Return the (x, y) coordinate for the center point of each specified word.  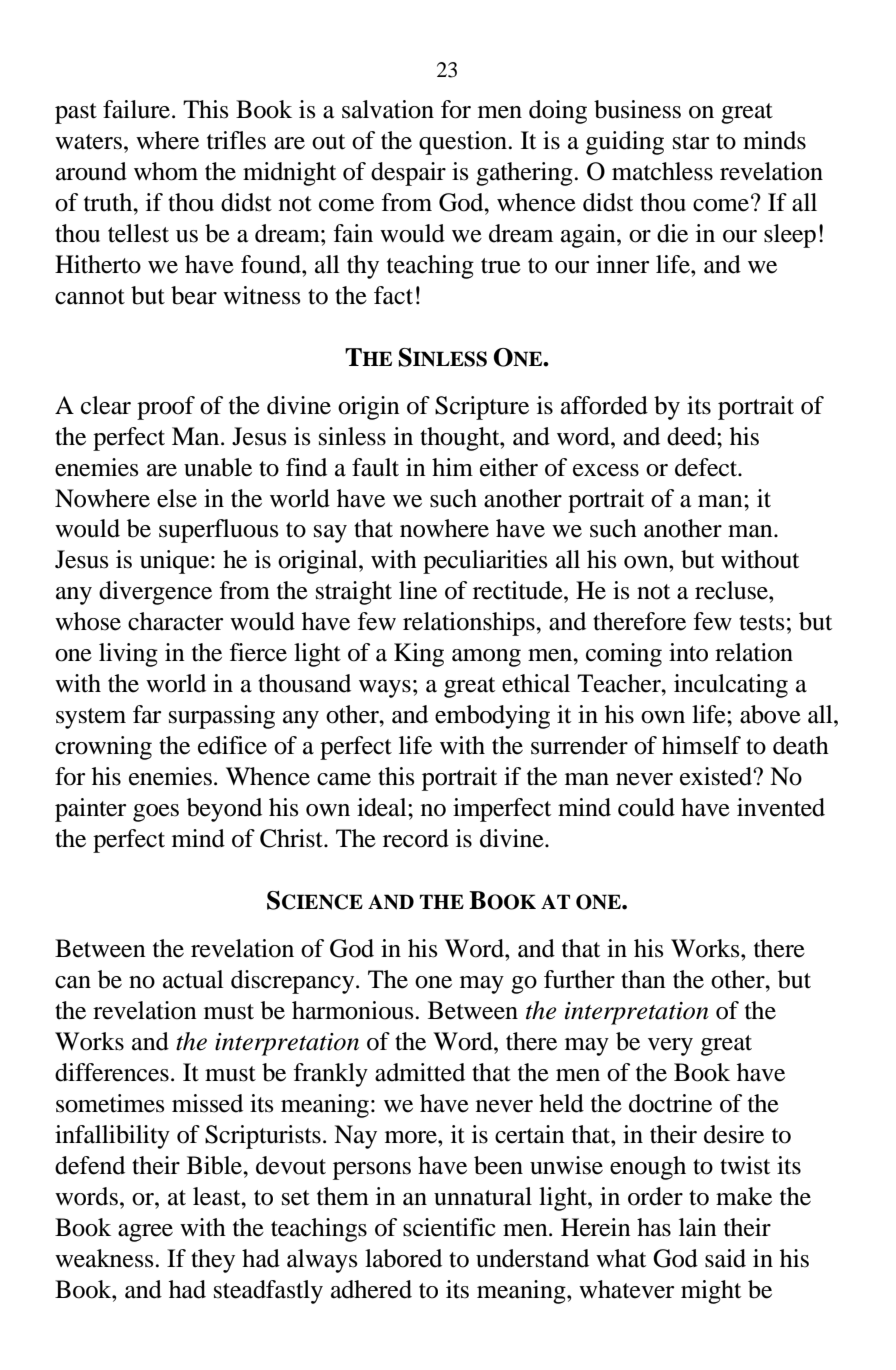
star (691, 142)
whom (166, 171)
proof (166, 408)
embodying (492, 717)
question (464, 143)
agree (145, 1233)
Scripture (482, 408)
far (147, 714)
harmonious (354, 1010)
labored (403, 1258)
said (725, 1258)
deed (692, 436)
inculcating (731, 686)
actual (193, 979)
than (643, 979)
